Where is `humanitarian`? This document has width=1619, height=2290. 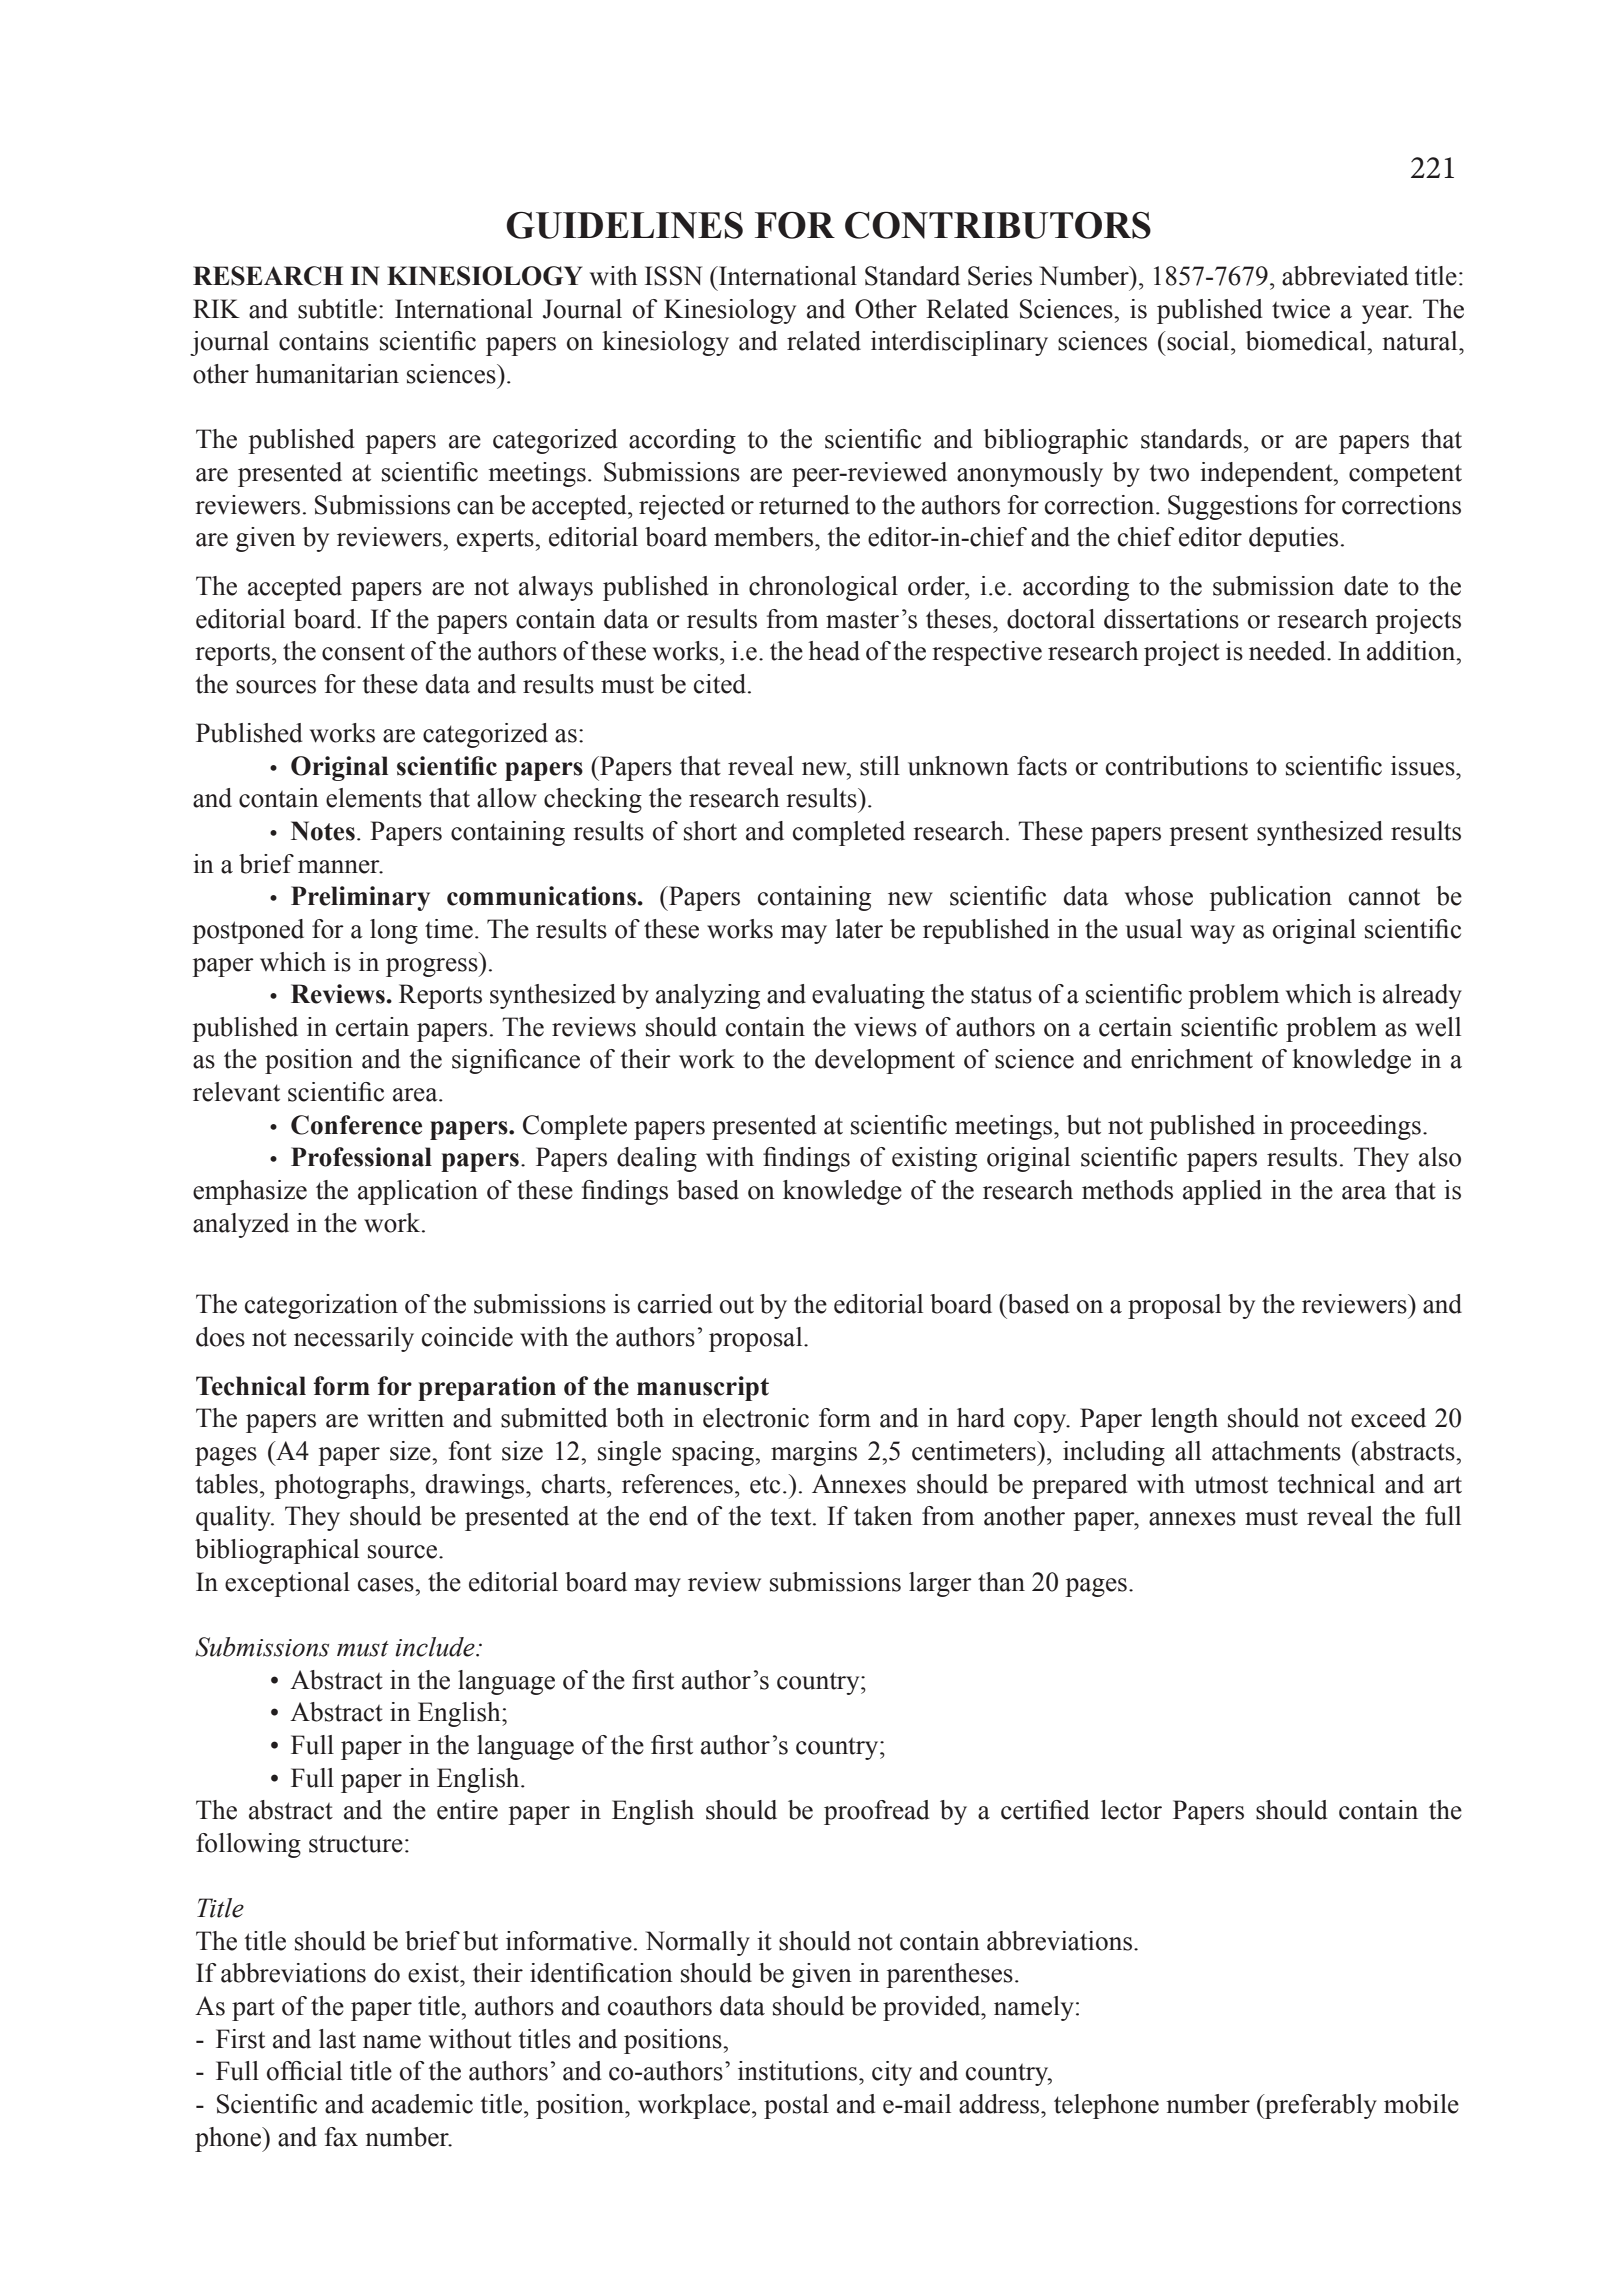 humanitarian is located at coordinates (327, 374).
